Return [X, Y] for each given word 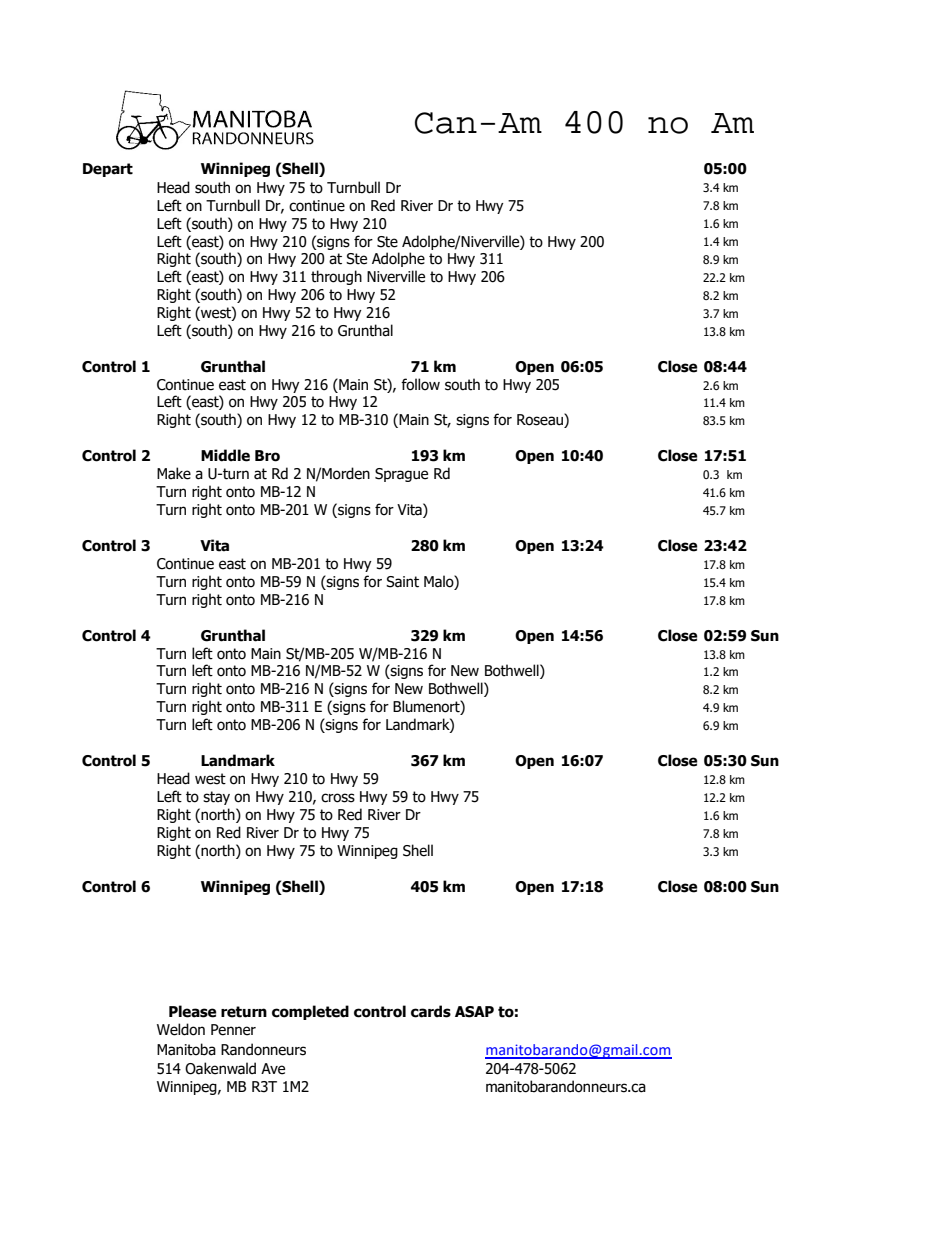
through [336, 277]
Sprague [401, 475]
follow [420, 384]
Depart [108, 170]
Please [193, 1011]
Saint [402, 582]
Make [174, 473]
